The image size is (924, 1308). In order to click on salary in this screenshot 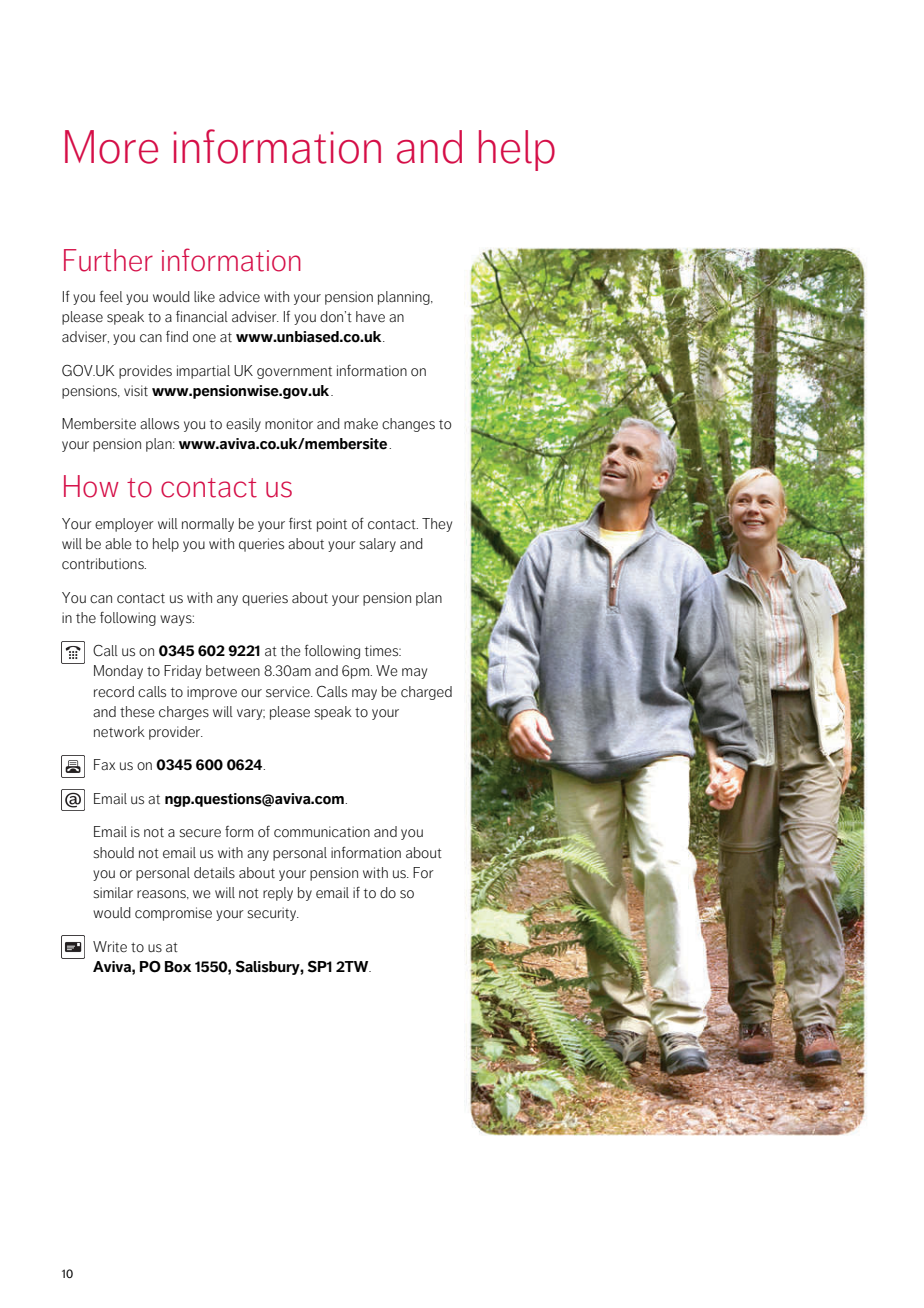, I will do `click(378, 545)`.
